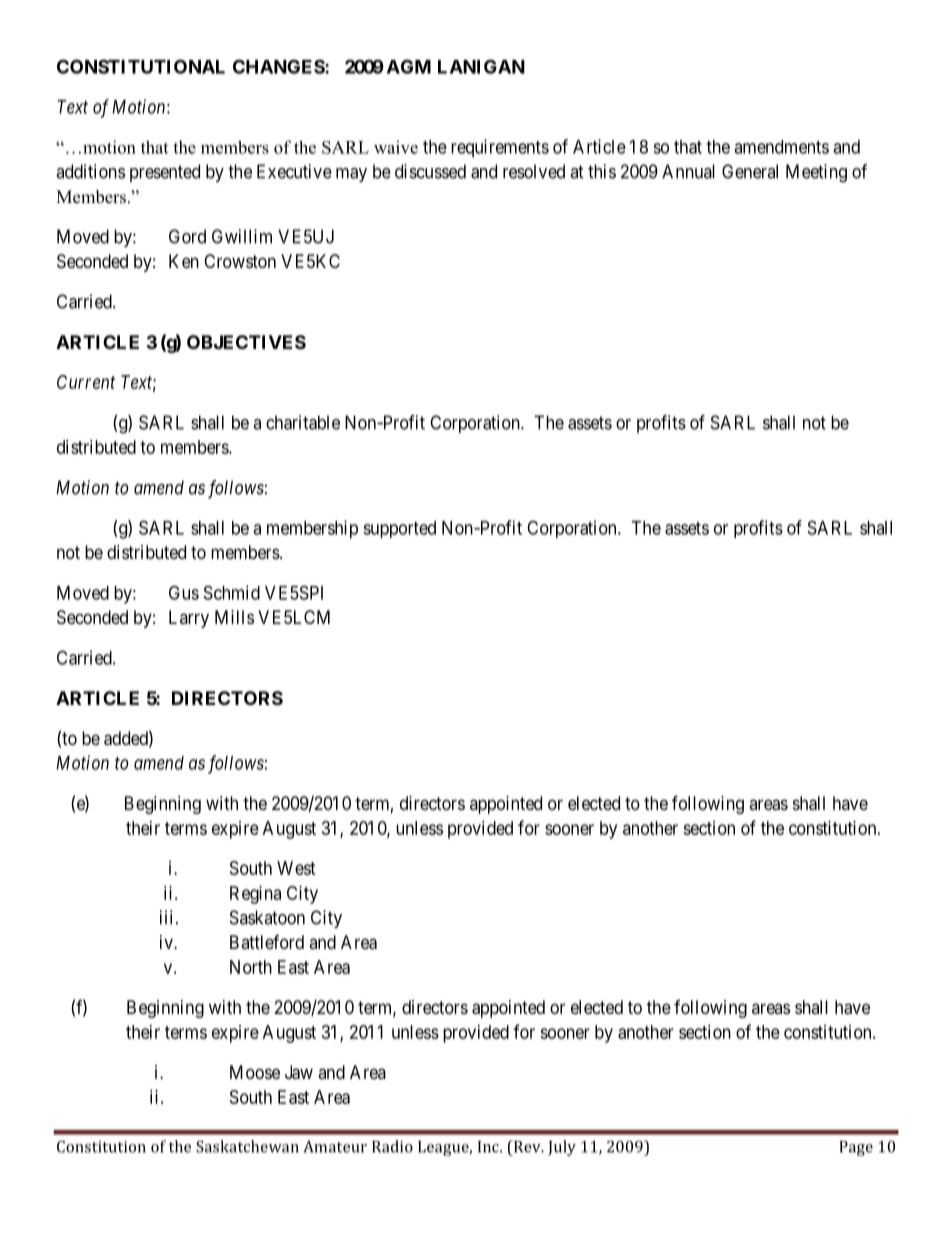 The image size is (952, 1233). Describe the element at coordinates (189, 619) in the screenshot. I see `Larry` at that location.
